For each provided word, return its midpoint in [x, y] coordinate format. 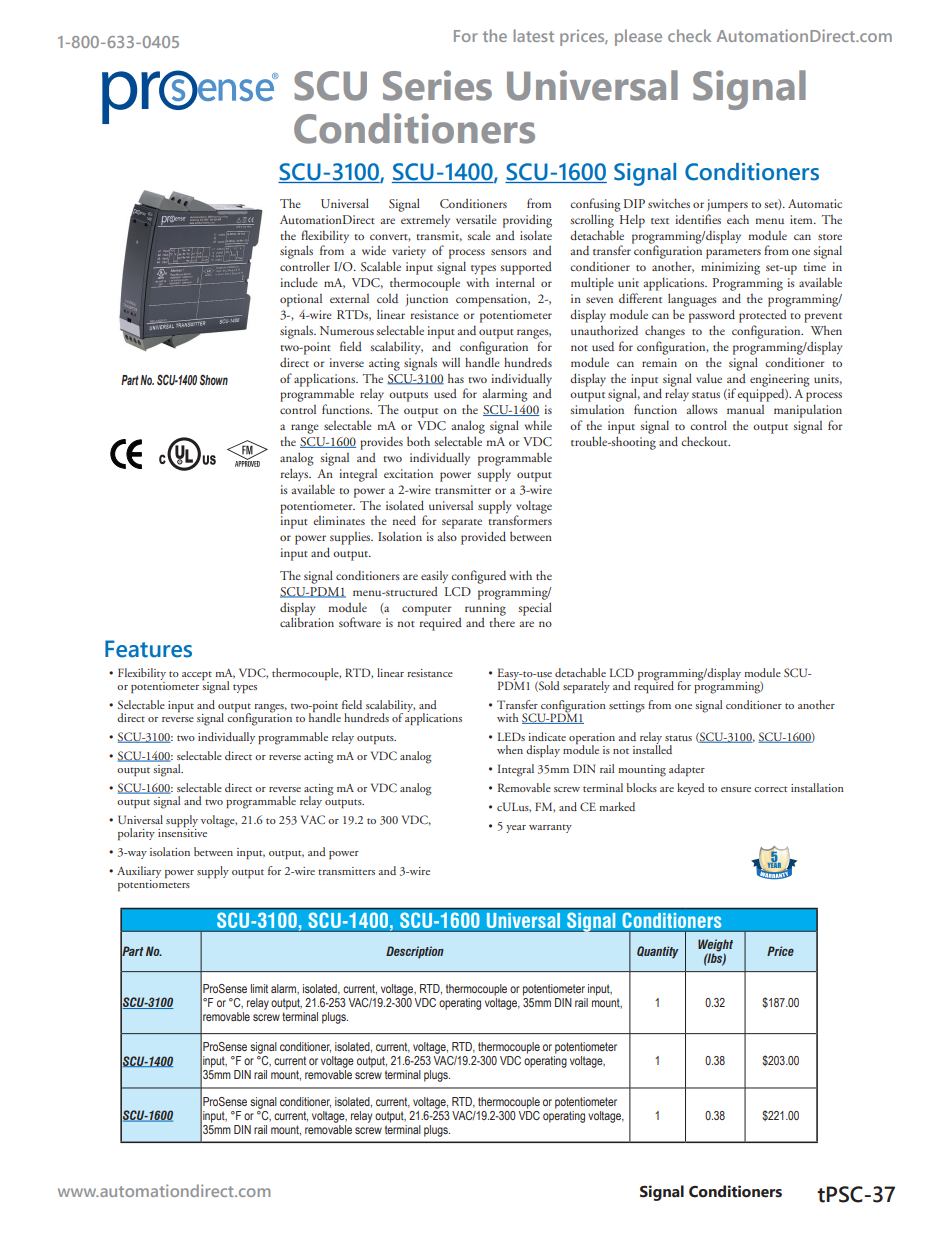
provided [483, 538]
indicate [547, 736]
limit [259, 988]
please [638, 37]
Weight [715, 946]
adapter [687, 770]
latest [534, 35]
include [298, 282]
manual [745, 409]
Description [415, 952]
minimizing [730, 268]
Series [437, 85]
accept [197, 675]
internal [515, 282]
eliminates [339, 520]
